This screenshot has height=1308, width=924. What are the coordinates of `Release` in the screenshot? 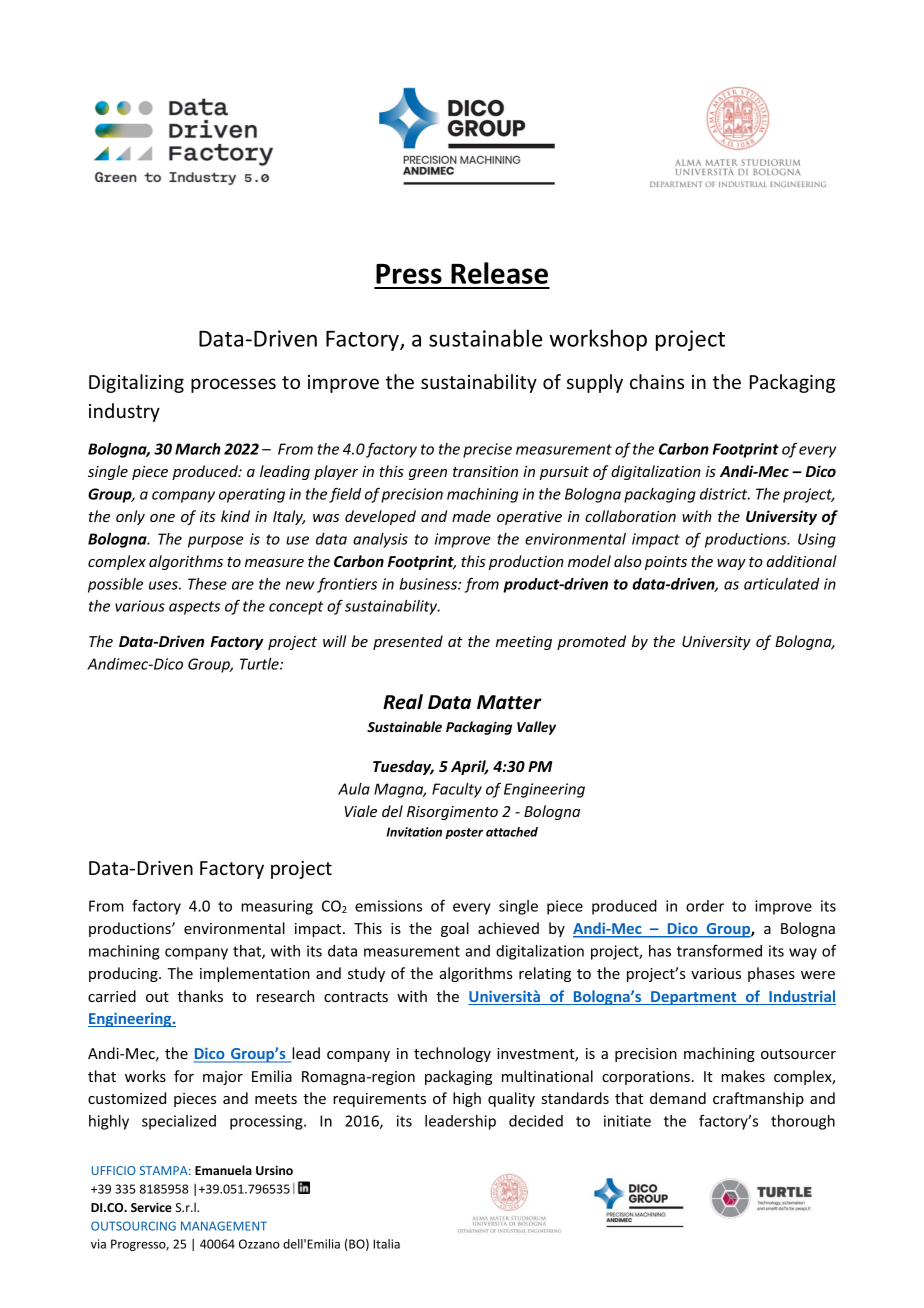 It's located at (499, 273).
